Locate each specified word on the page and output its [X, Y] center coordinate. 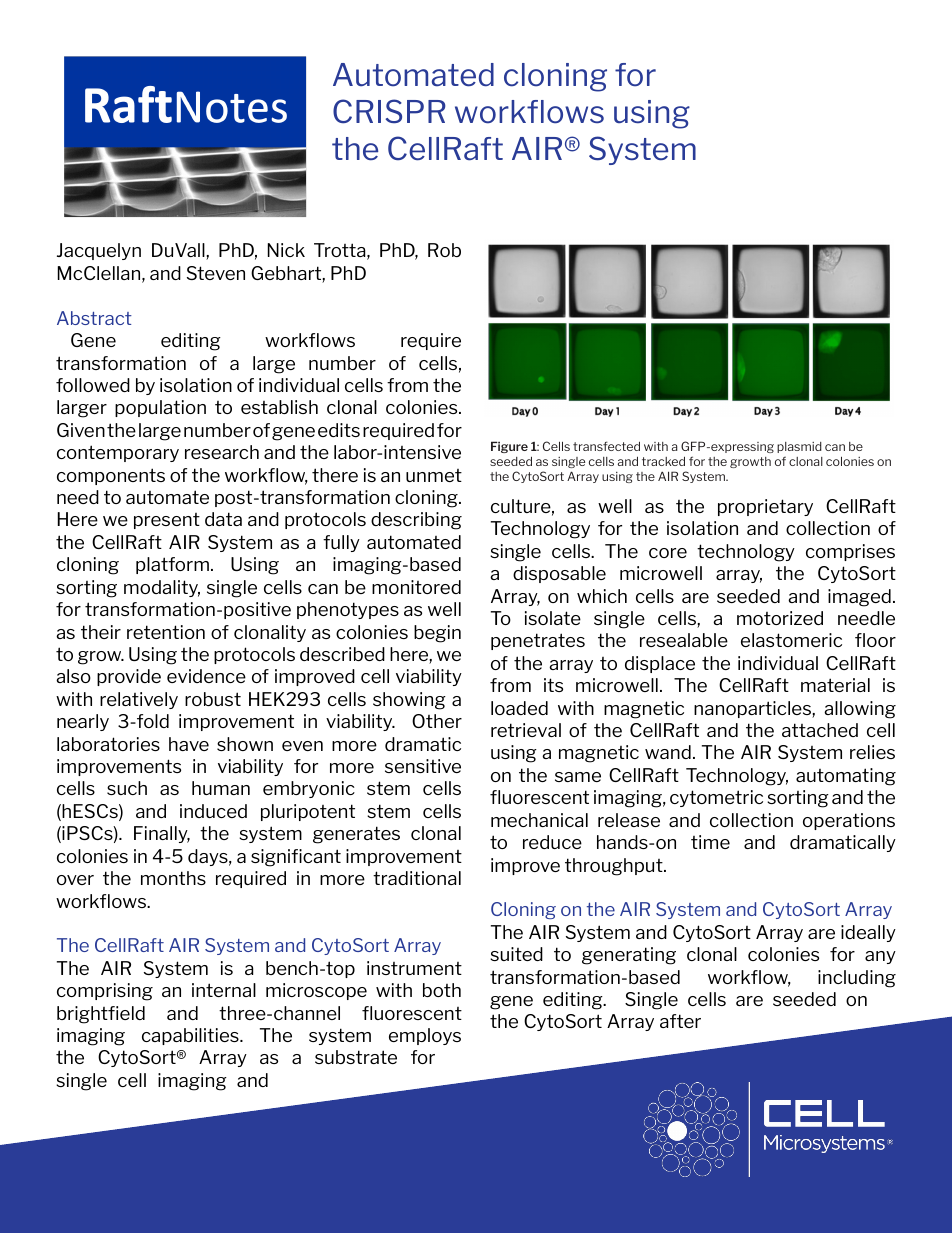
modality [162, 588]
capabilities [191, 1036]
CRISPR [389, 111]
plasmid [799, 447]
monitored [416, 587]
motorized [780, 618]
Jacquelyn [99, 251]
